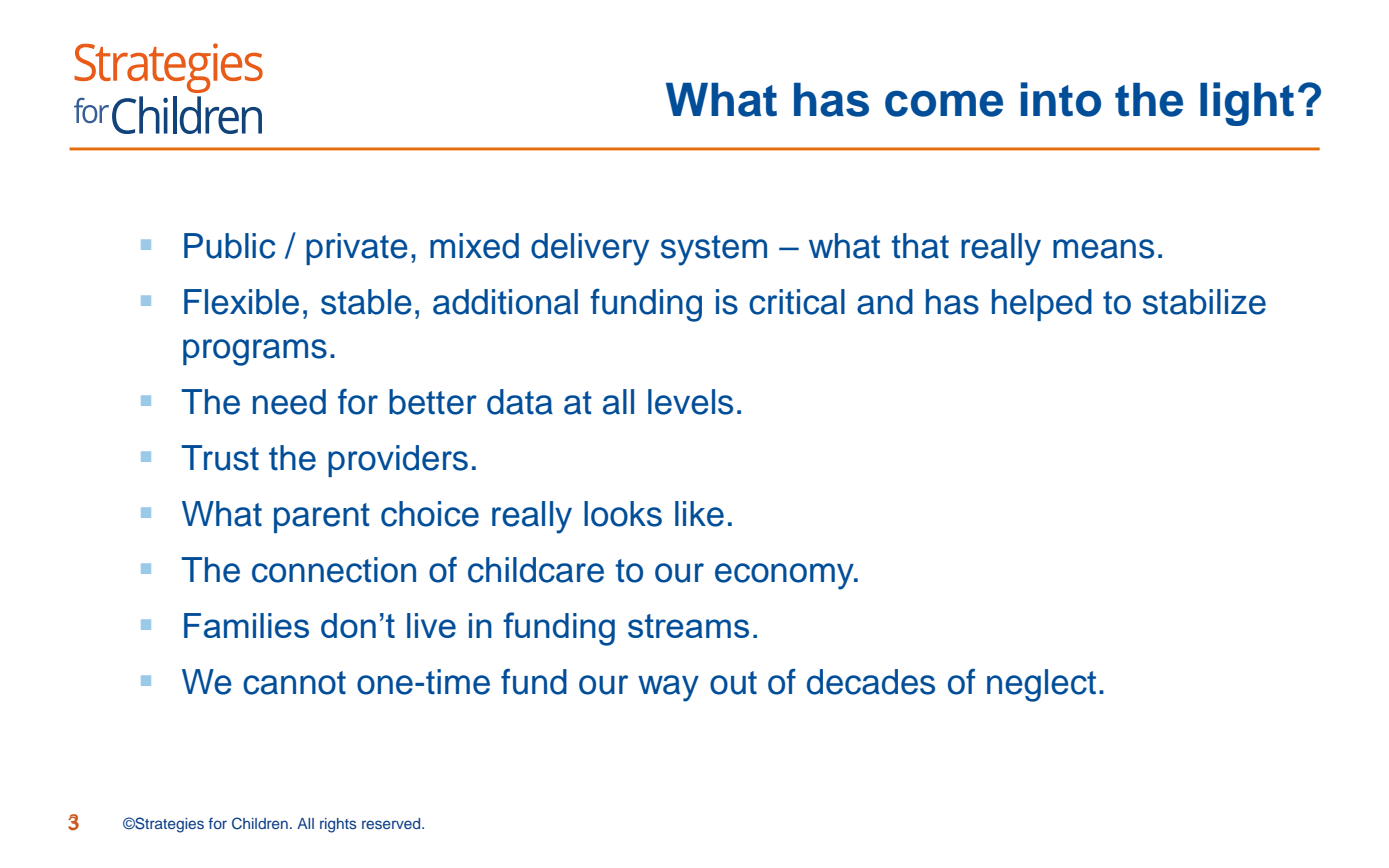 This screenshot has width=1389, height=868. Describe the element at coordinates (338, 825) in the screenshot. I see `rights` at that location.
